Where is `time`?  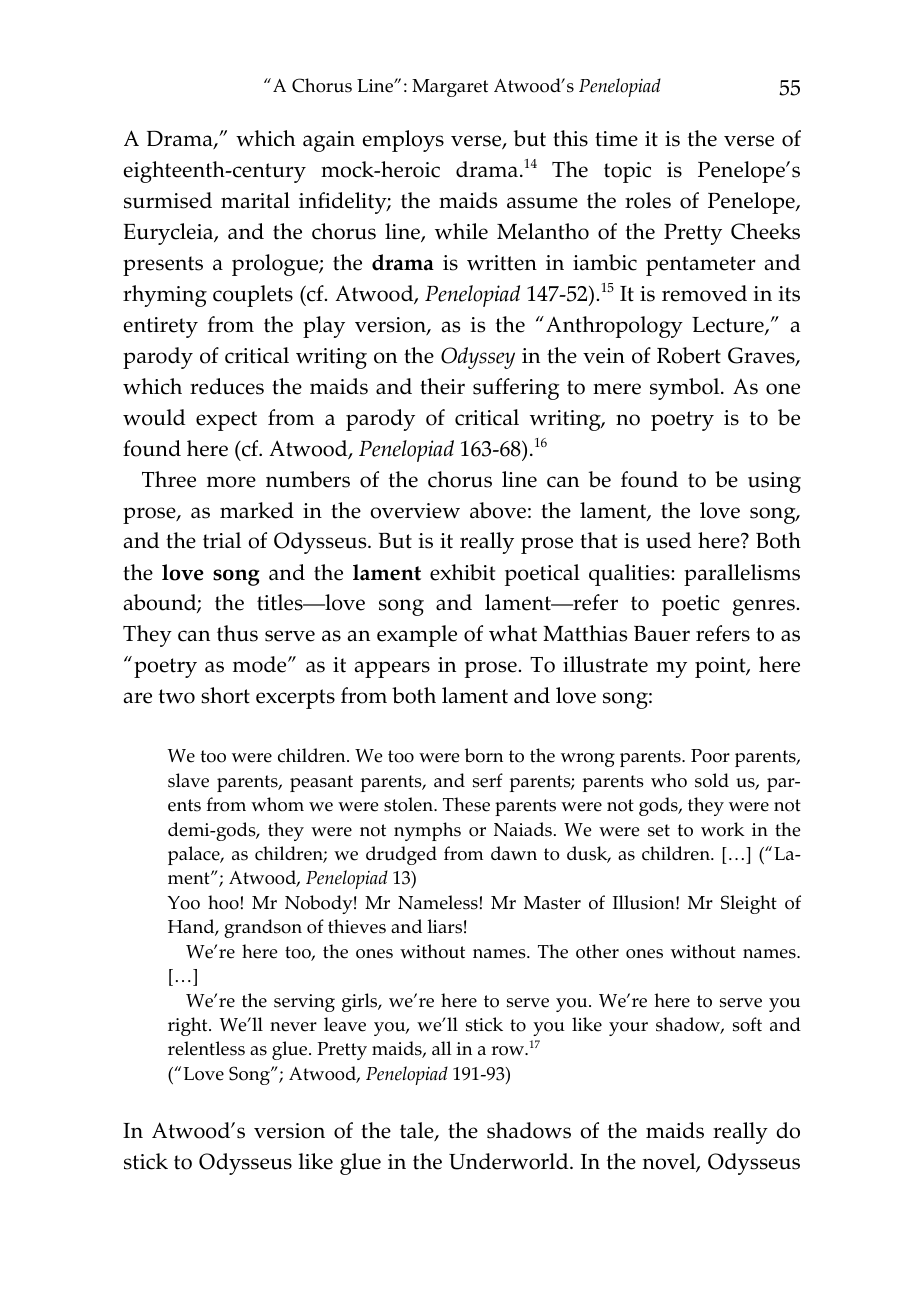 time is located at coordinates (616, 139).
